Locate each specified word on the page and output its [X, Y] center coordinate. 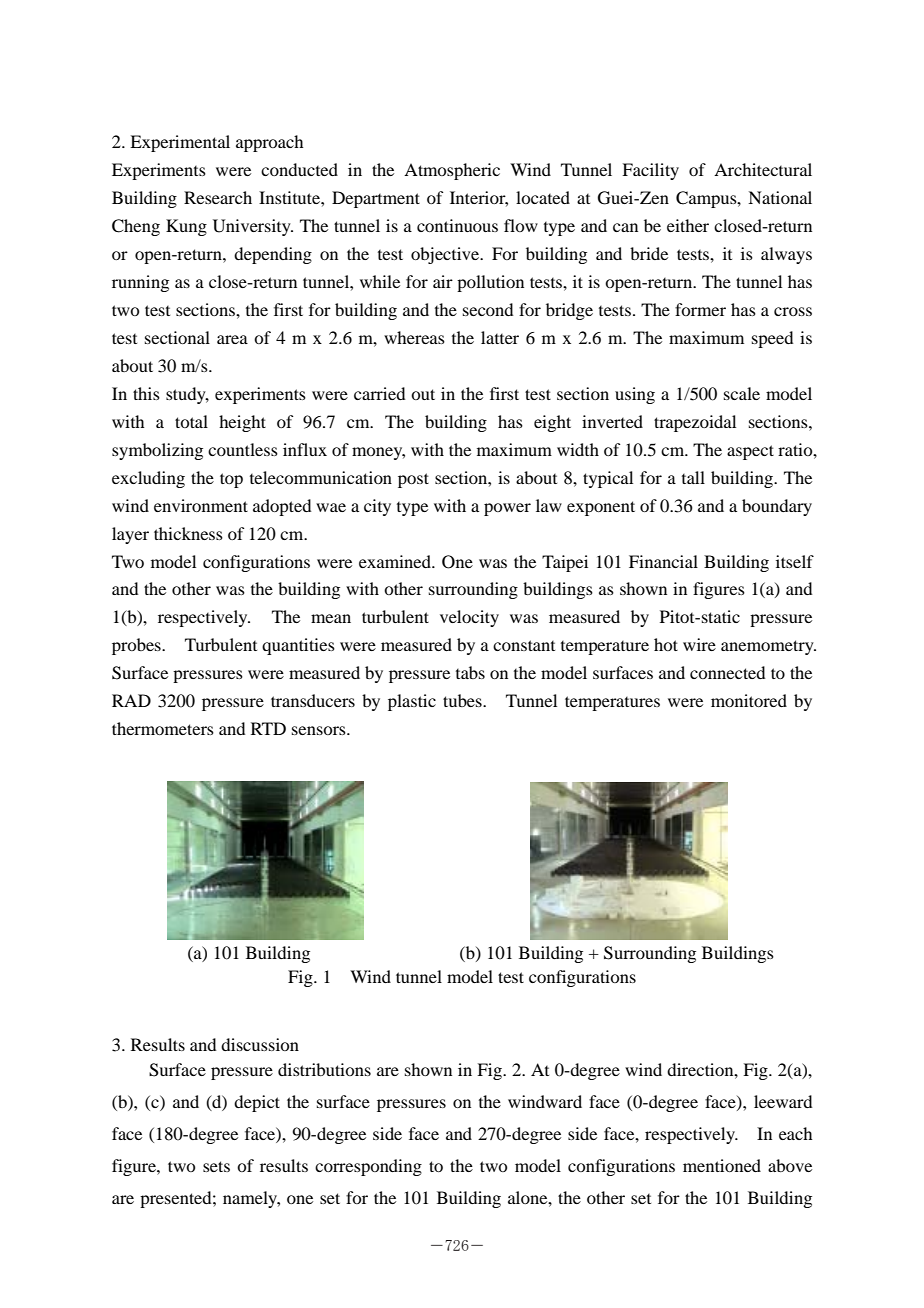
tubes [463, 700]
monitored [749, 700]
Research [218, 197]
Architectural [763, 169]
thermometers [163, 728]
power [507, 509]
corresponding [368, 1167]
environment [201, 505]
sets [216, 1166]
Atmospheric [452, 171]
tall [693, 477]
